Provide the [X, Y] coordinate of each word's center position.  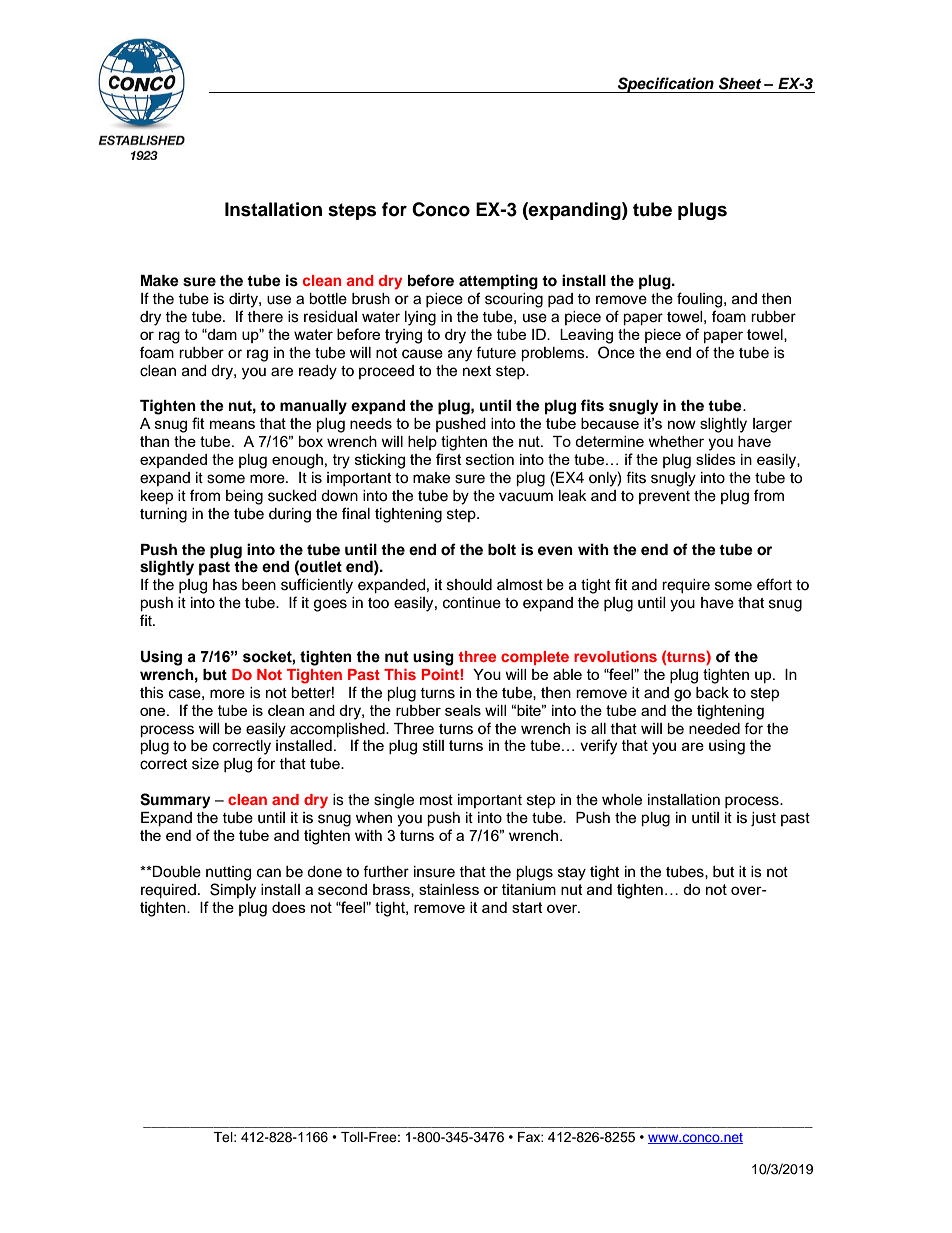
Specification [666, 85]
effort [774, 584]
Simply [233, 891]
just [763, 819]
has [225, 585]
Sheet [740, 83]
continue [472, 603]
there [265, 317]
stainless [449, 889]
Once [616, 352]
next [477, 371]
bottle [328, 299]
